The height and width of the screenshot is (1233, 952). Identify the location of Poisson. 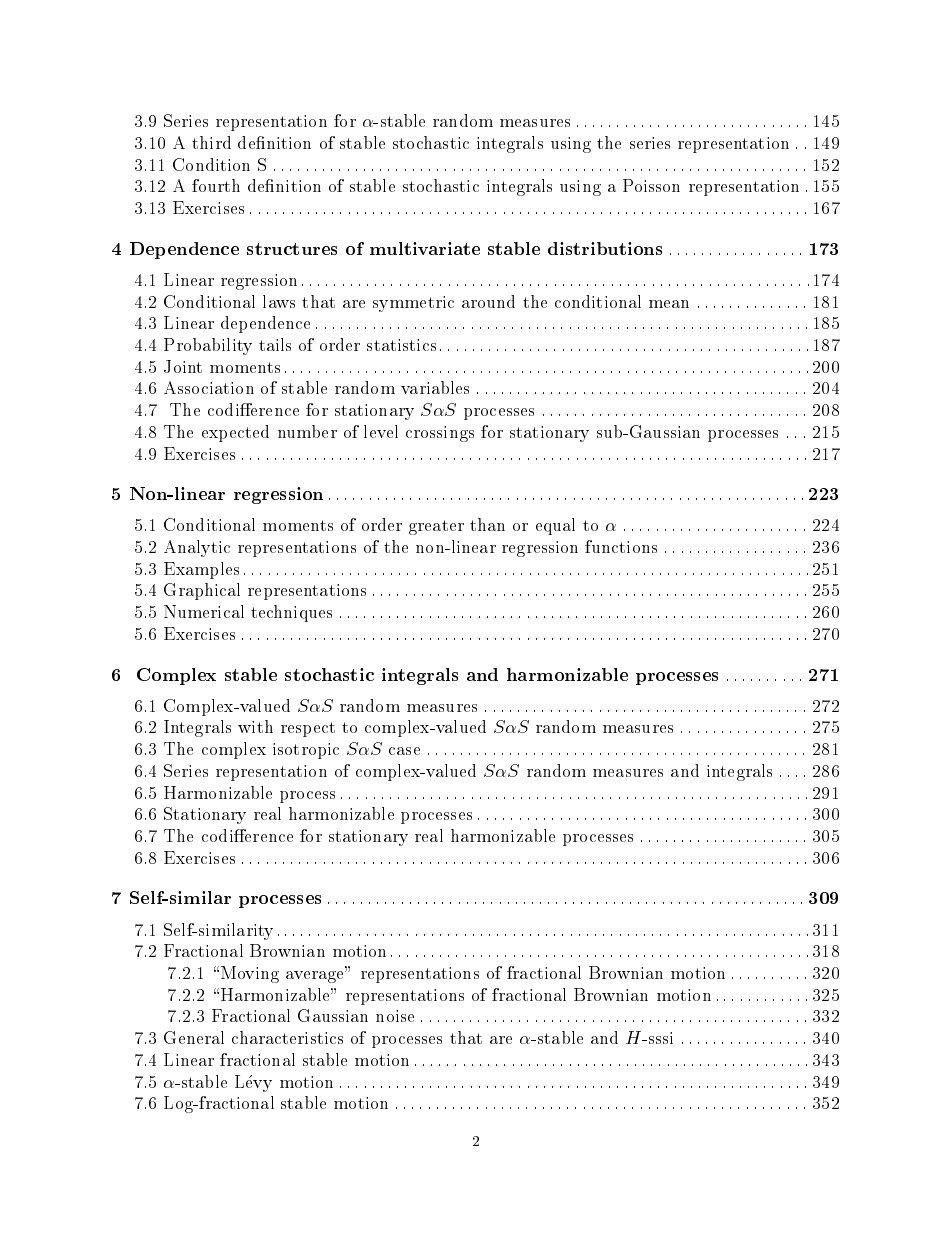
(651, 185).
